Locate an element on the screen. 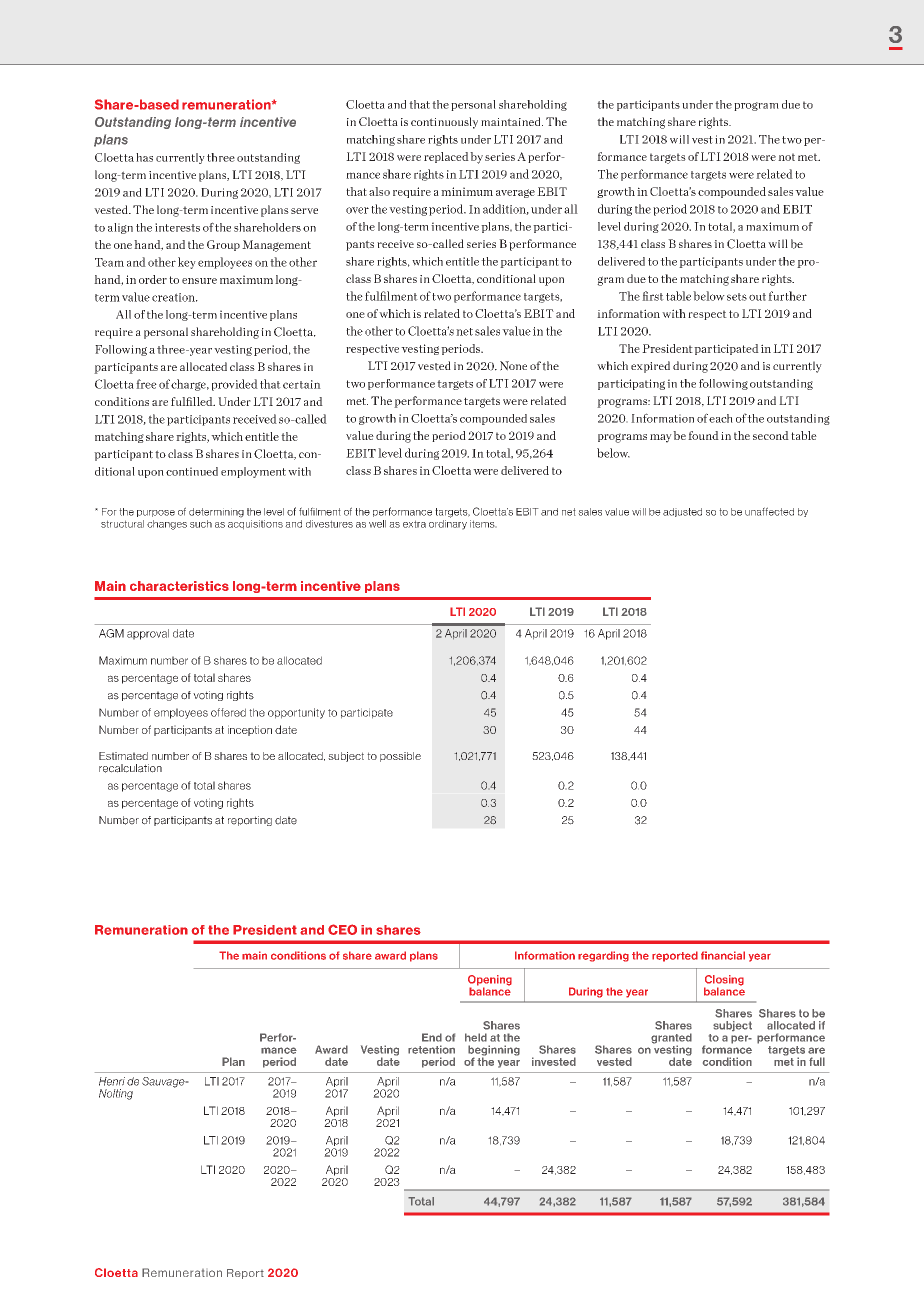 The image size is (924, 1311). unaffected is located at coordinates (769, 511).
